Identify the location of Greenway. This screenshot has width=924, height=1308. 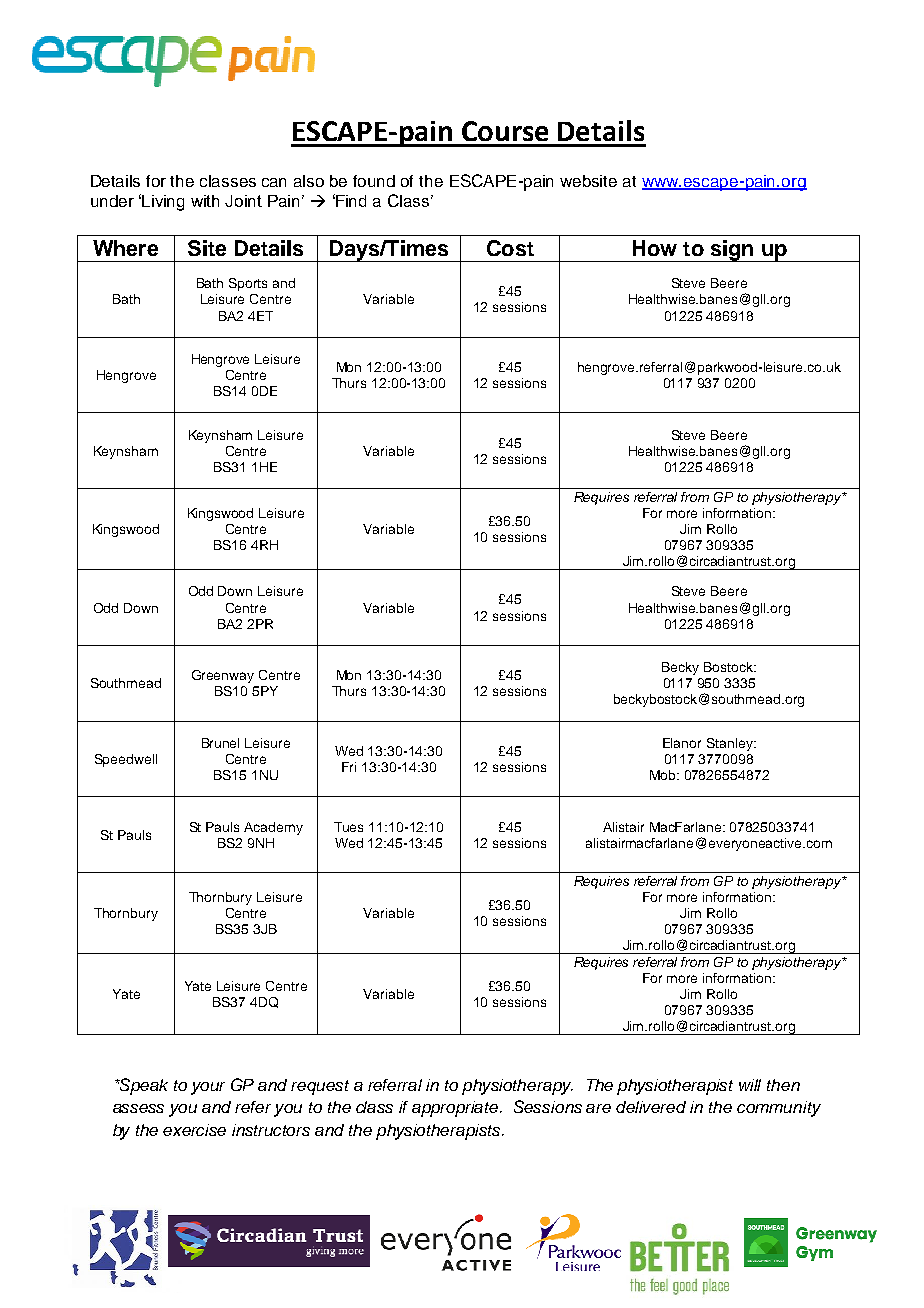
(223, 676).
